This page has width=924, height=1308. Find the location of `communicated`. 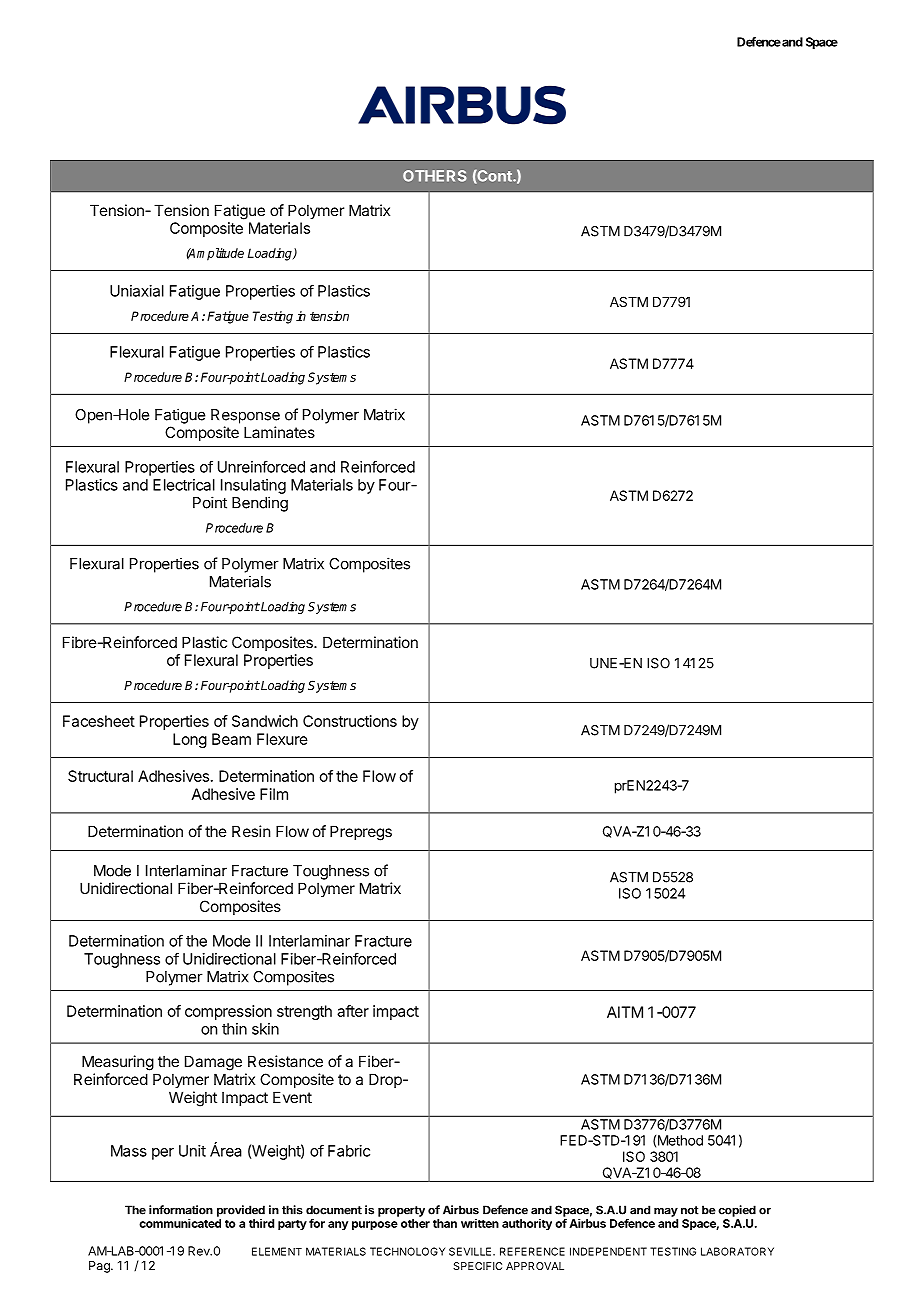

communicated is located at coordinates (180, 1223).
